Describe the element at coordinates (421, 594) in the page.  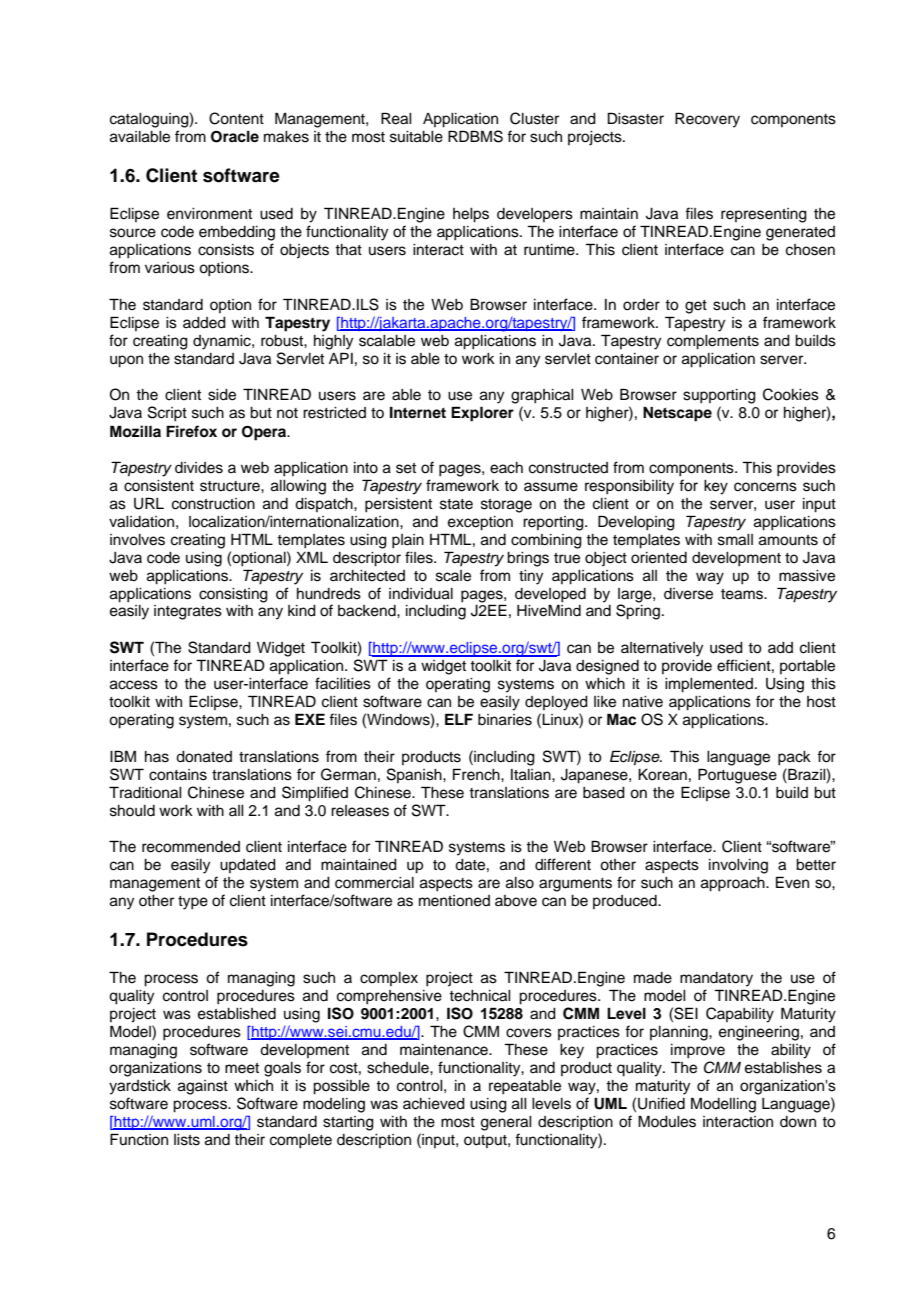
I see `individual` at that location.
